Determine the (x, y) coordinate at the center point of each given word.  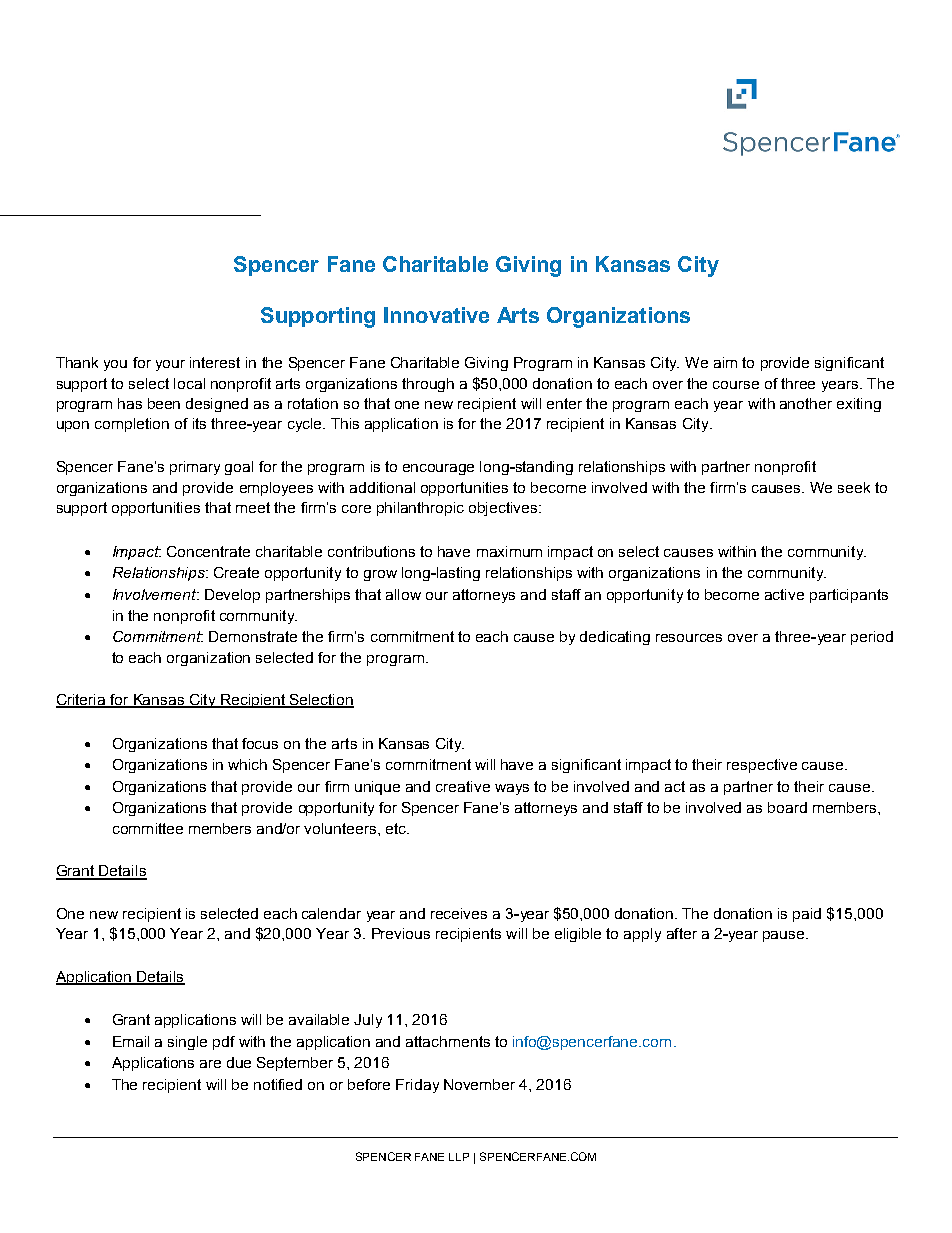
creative (463, 786)
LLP (459, 1157)
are (210, 1064)
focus (260, 743)
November (479, 1084)
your (170, 365)
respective (762, 766)
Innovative (436, 315)
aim (725, 362)
